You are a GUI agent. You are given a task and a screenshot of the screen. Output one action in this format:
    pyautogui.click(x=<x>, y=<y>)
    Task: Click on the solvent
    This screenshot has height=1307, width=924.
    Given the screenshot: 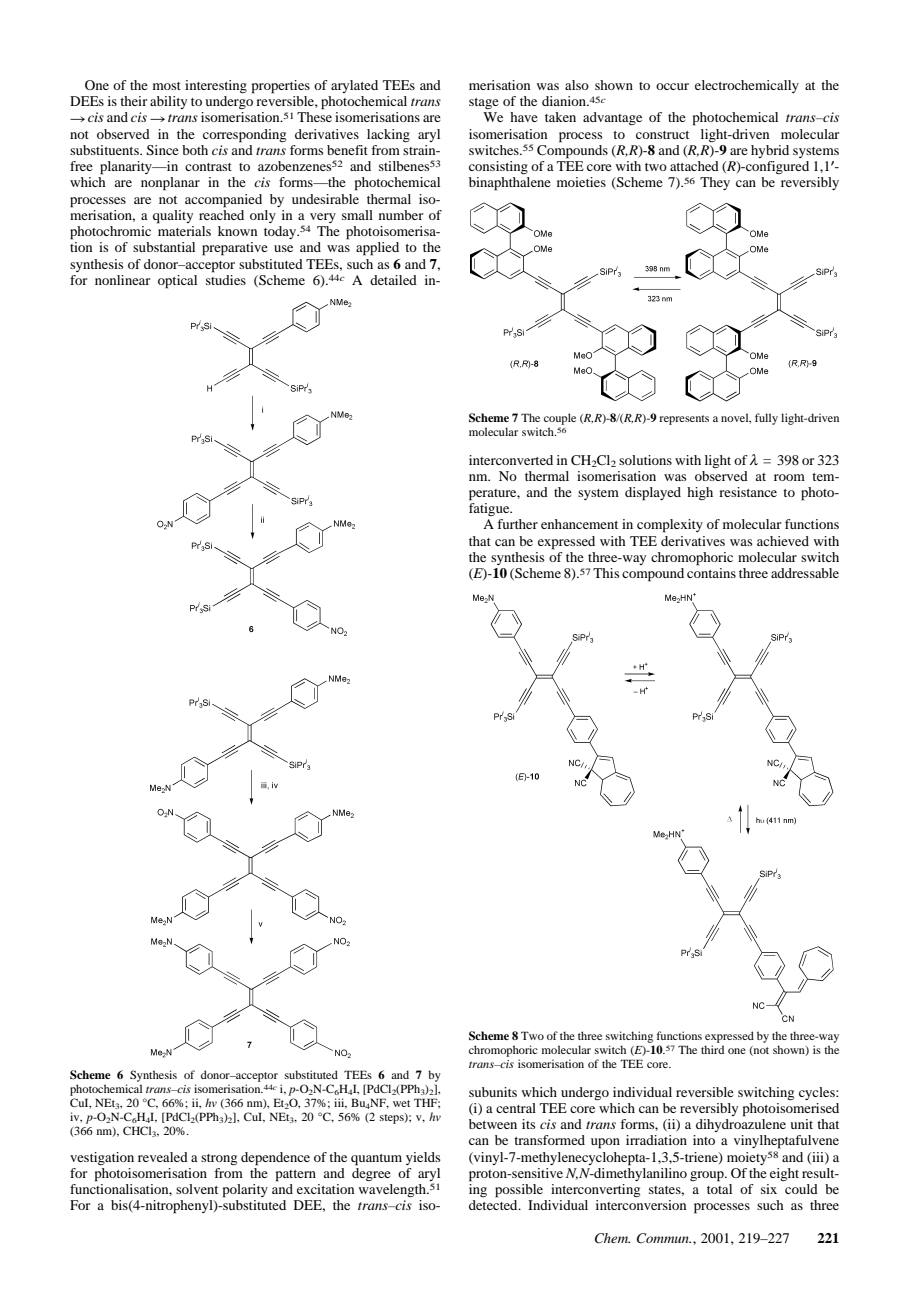 What is the action you would take?
    pyautogui.click(x=197, y=1189)
